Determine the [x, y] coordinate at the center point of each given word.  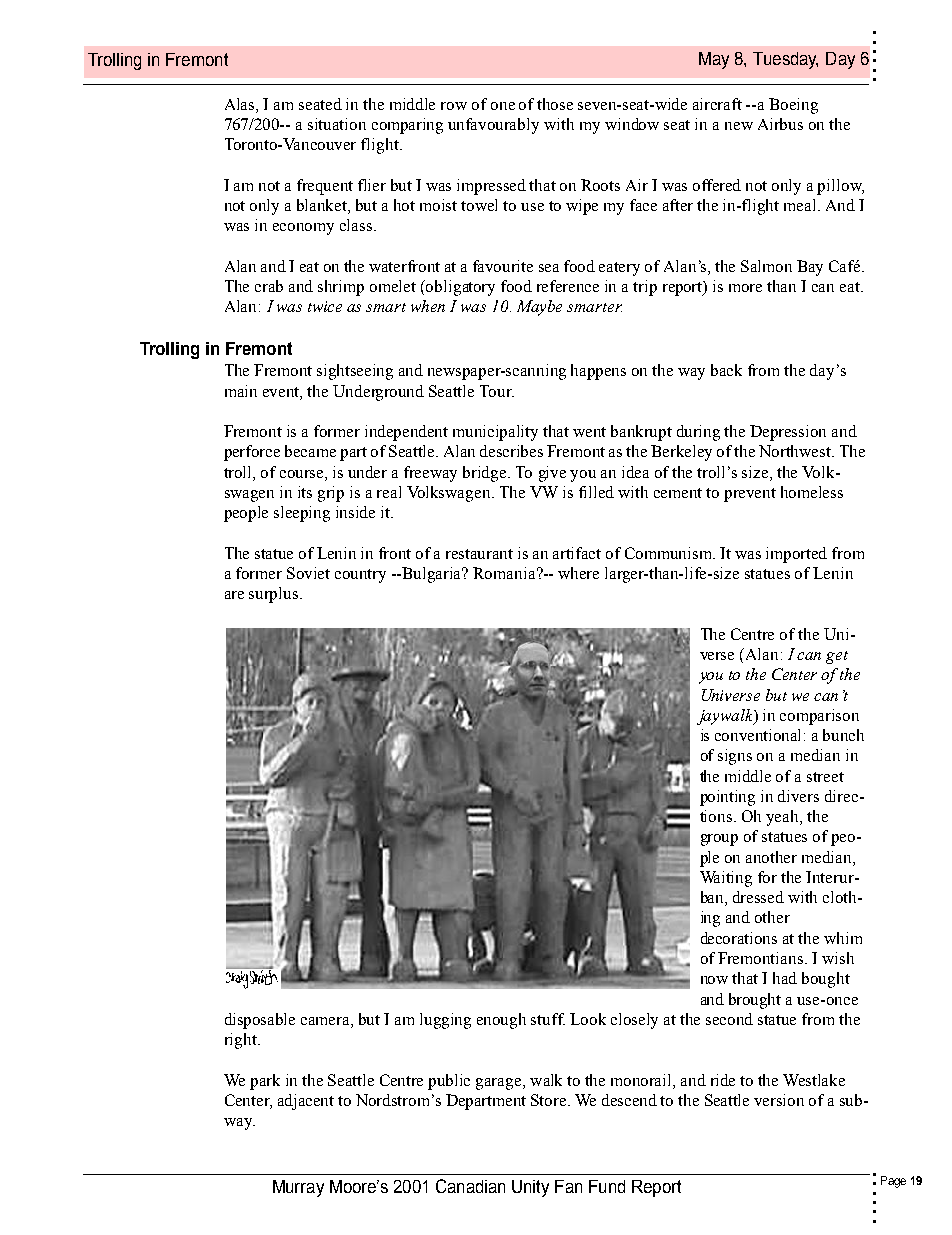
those [555, 104]
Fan [568, 1186]
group [719, 840]
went [589, 432]
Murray [298, 1188]
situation [337, 124]
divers [798, 796]
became [310, 451]
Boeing [793, 106]
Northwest [796, 451]
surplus [275, 595]
